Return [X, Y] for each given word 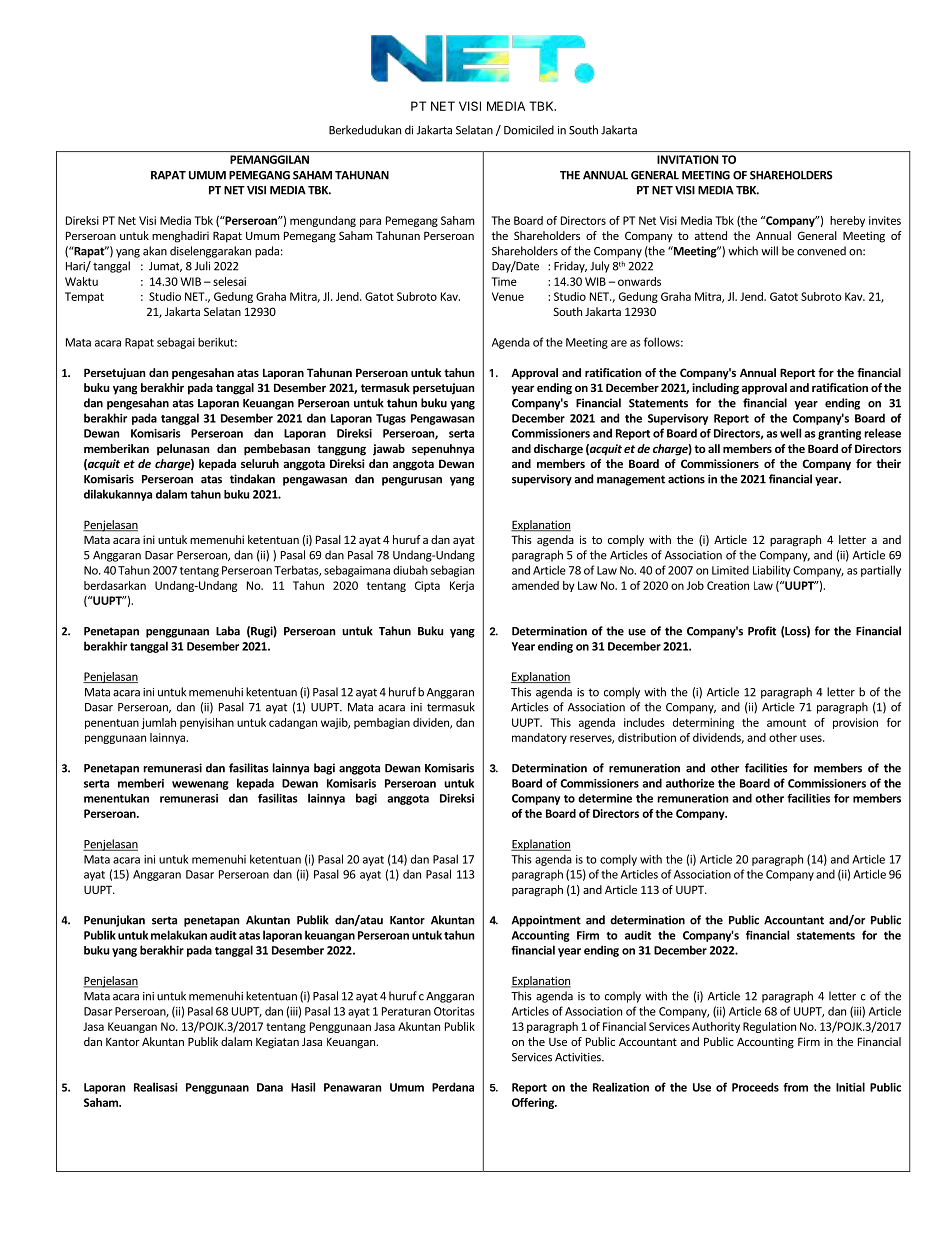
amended [535, 585]
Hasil [303, 1087]
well [790, 433]
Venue [508, 296]
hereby [847, 221]
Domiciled [529, 130]
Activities [579, 1057]
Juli [202, 266]
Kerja [462, 586]
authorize [690, 783]
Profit [762, 631]
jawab [389, 450]
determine [605, 798]
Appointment [546, 921]
